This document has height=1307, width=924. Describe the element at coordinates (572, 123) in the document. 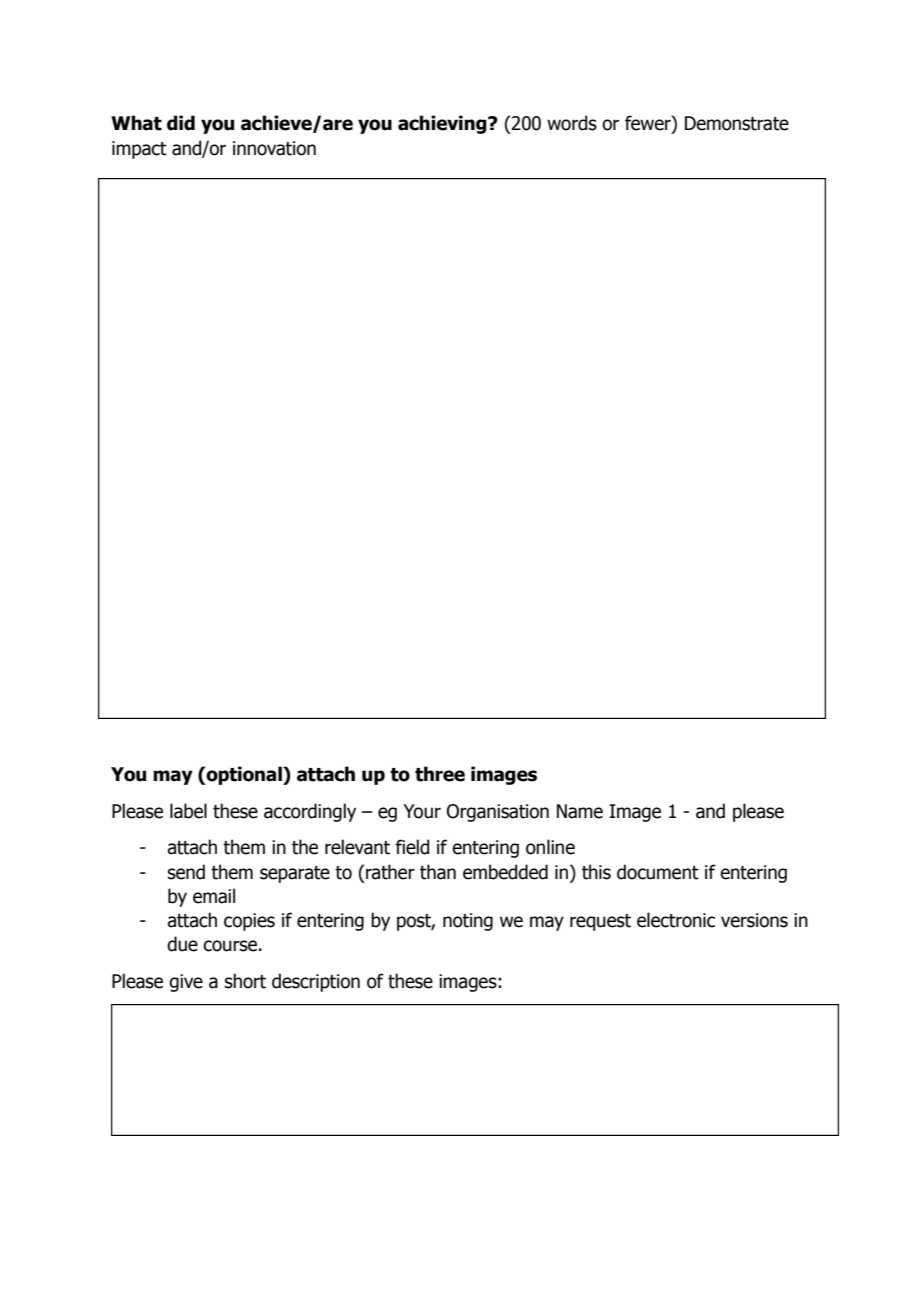

I see `words` at that location.
